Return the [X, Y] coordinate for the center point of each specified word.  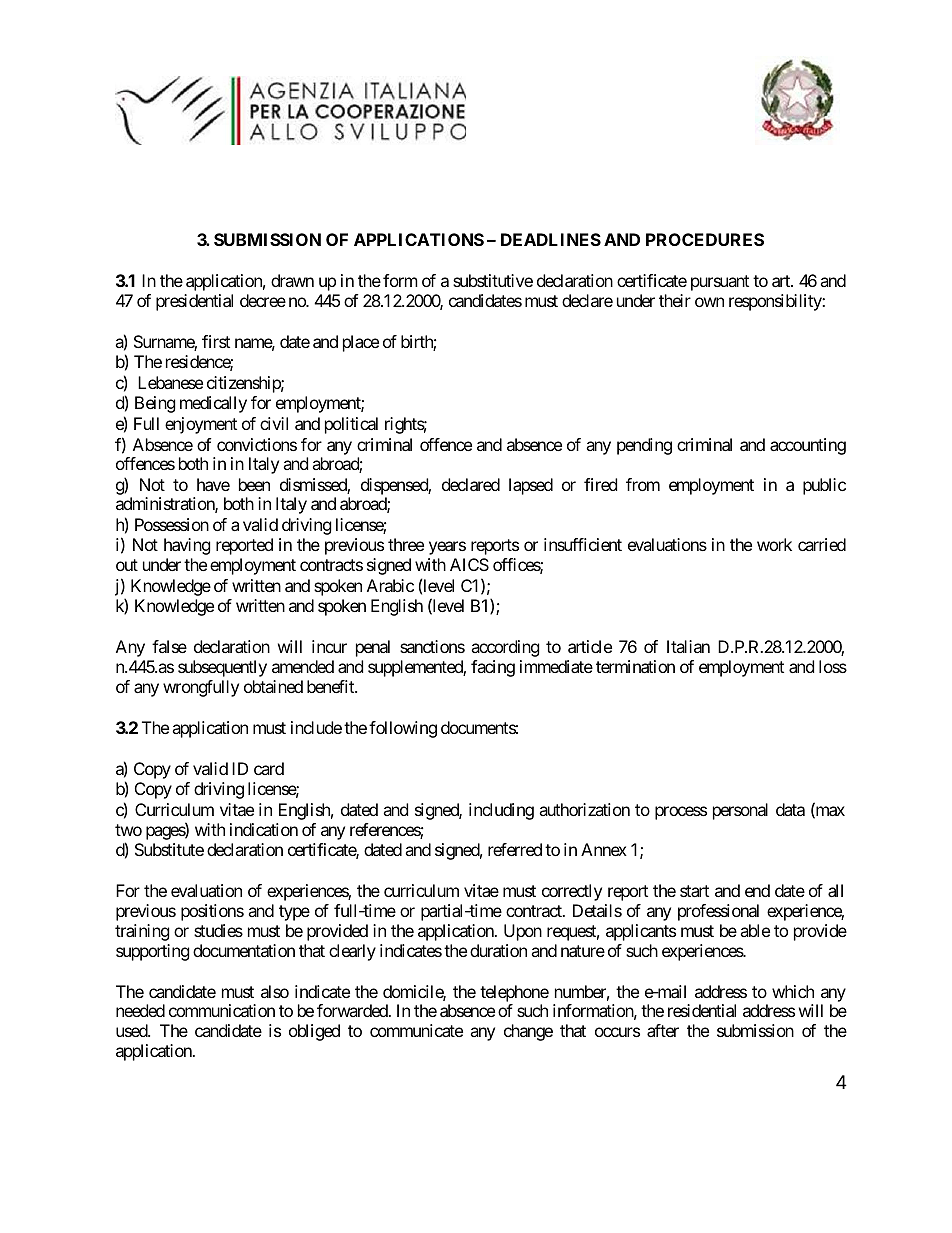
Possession [172, 524]
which [793, 991]
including [501, 811]
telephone [514, 993]
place [361, 343]
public [824, 486]
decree [263, 300]
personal [740, 811]
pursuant [720, 283]
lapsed [531, 486]
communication [222, 1010]
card [269, 768]
